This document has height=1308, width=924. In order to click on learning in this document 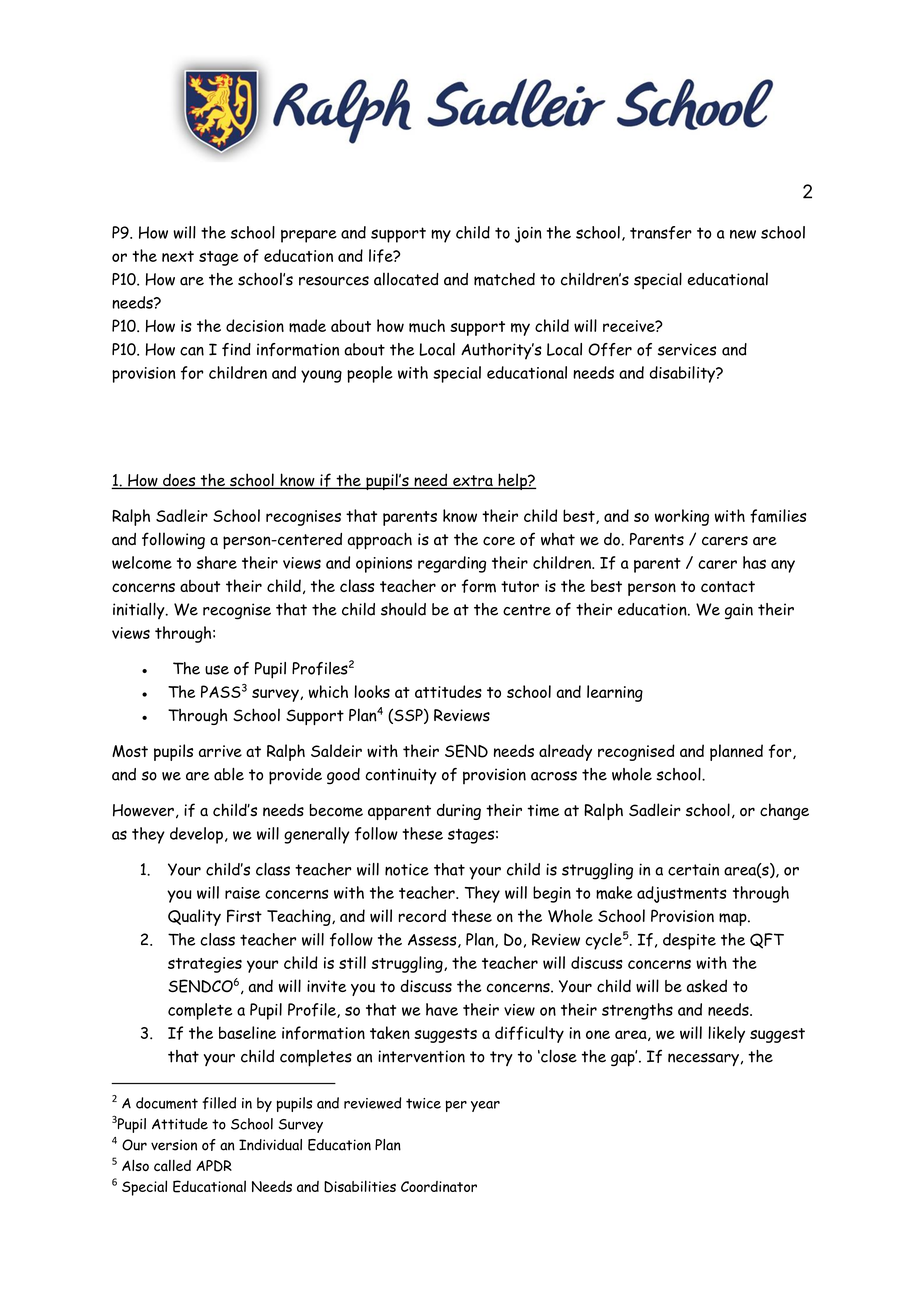, I will do `click(615, 693)`.
